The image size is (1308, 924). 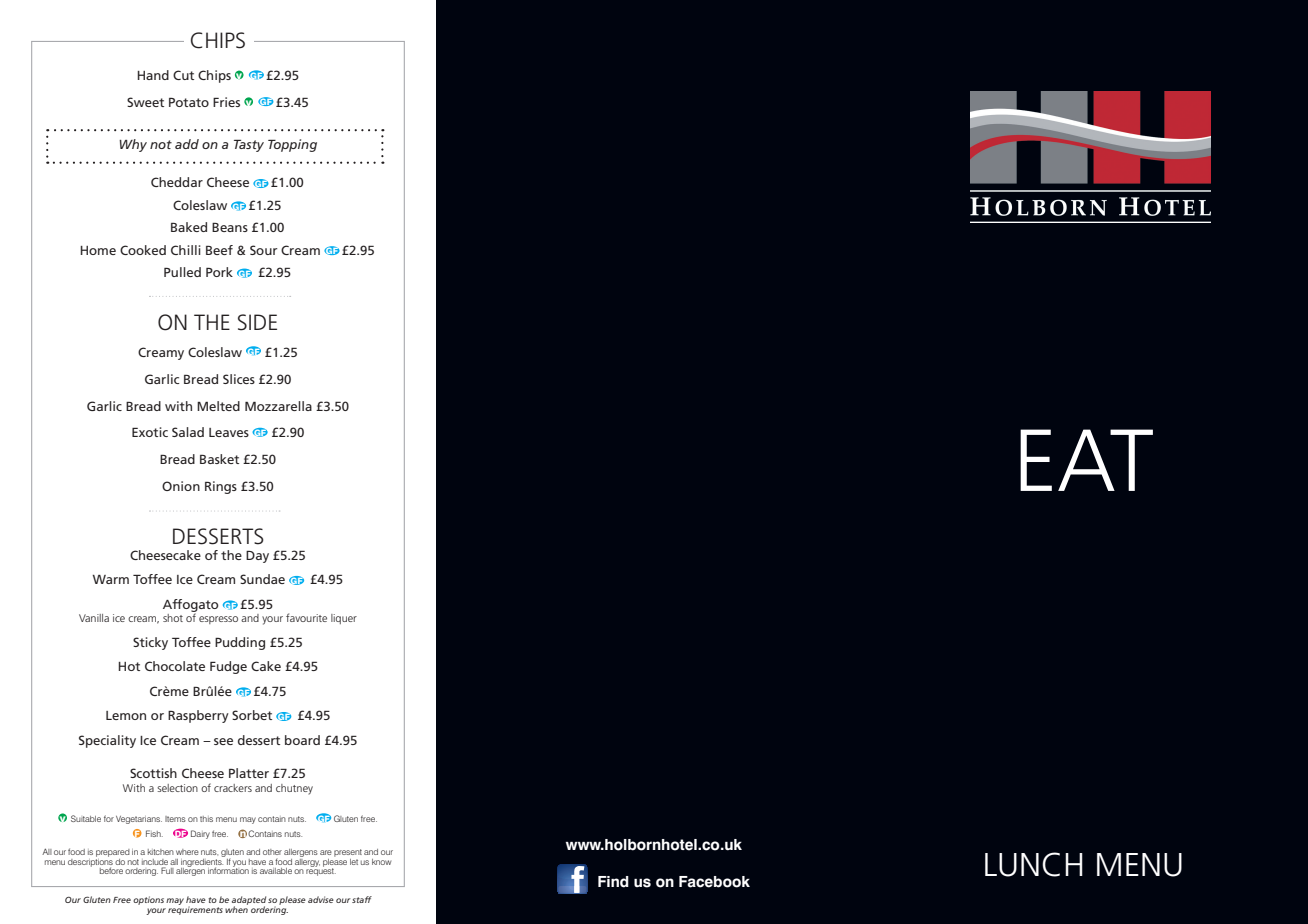 I want to click on Mozzarella, so click(x=278, y=406).
